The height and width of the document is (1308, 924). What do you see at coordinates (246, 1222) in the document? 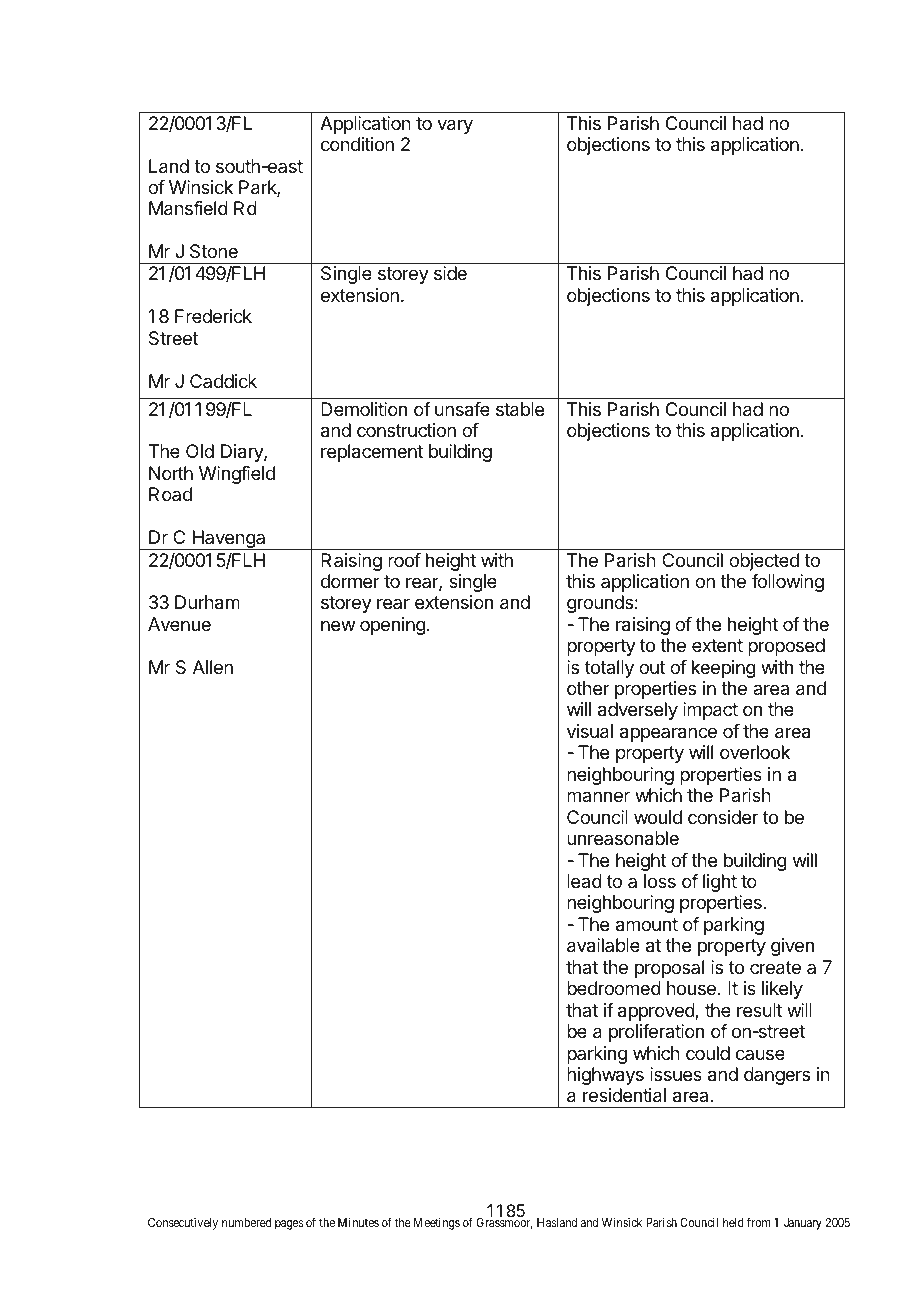
I see `numbered` at bounding box center [246, 1222].
